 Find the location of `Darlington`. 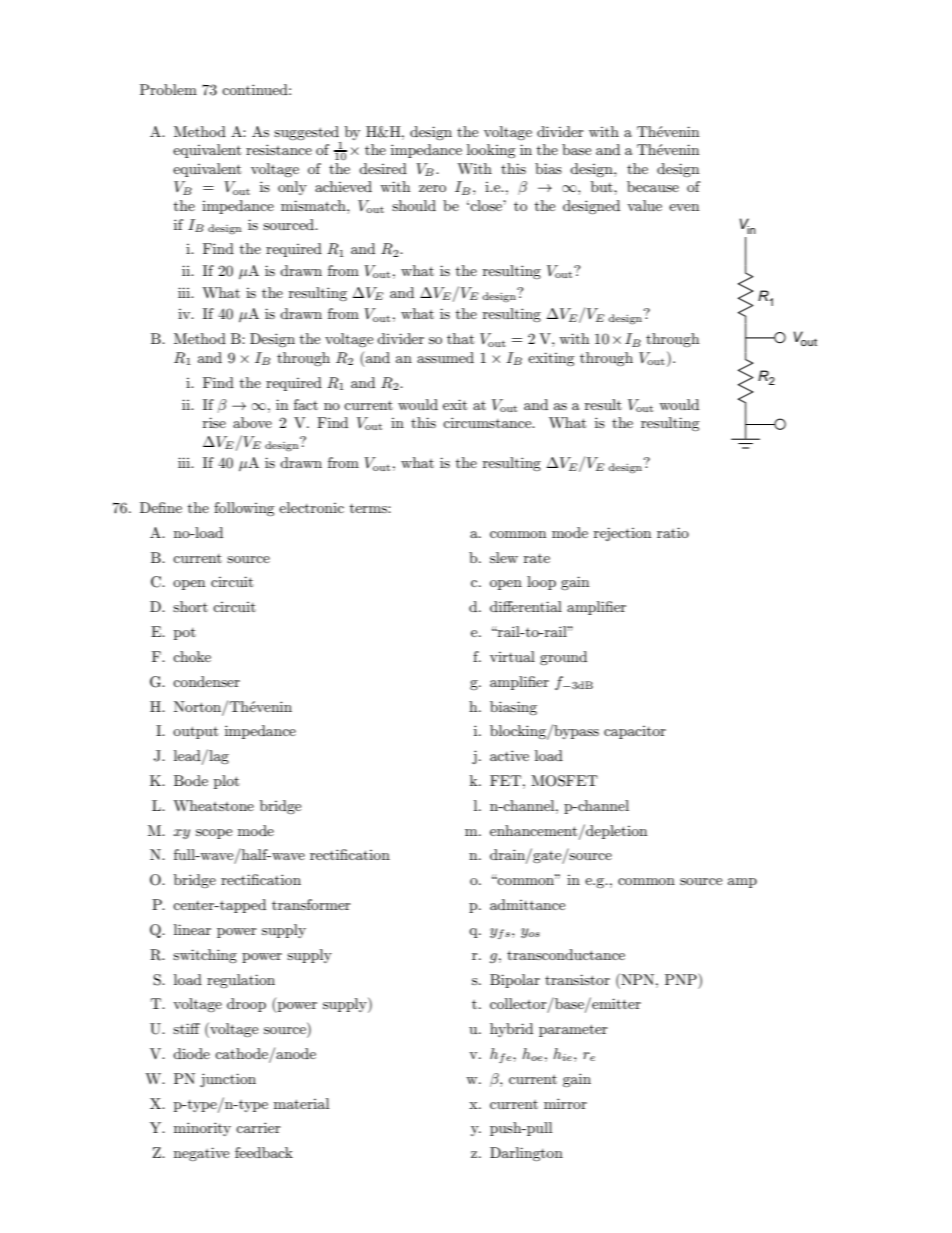

Darlington is located at coordinates (526, 1154).
